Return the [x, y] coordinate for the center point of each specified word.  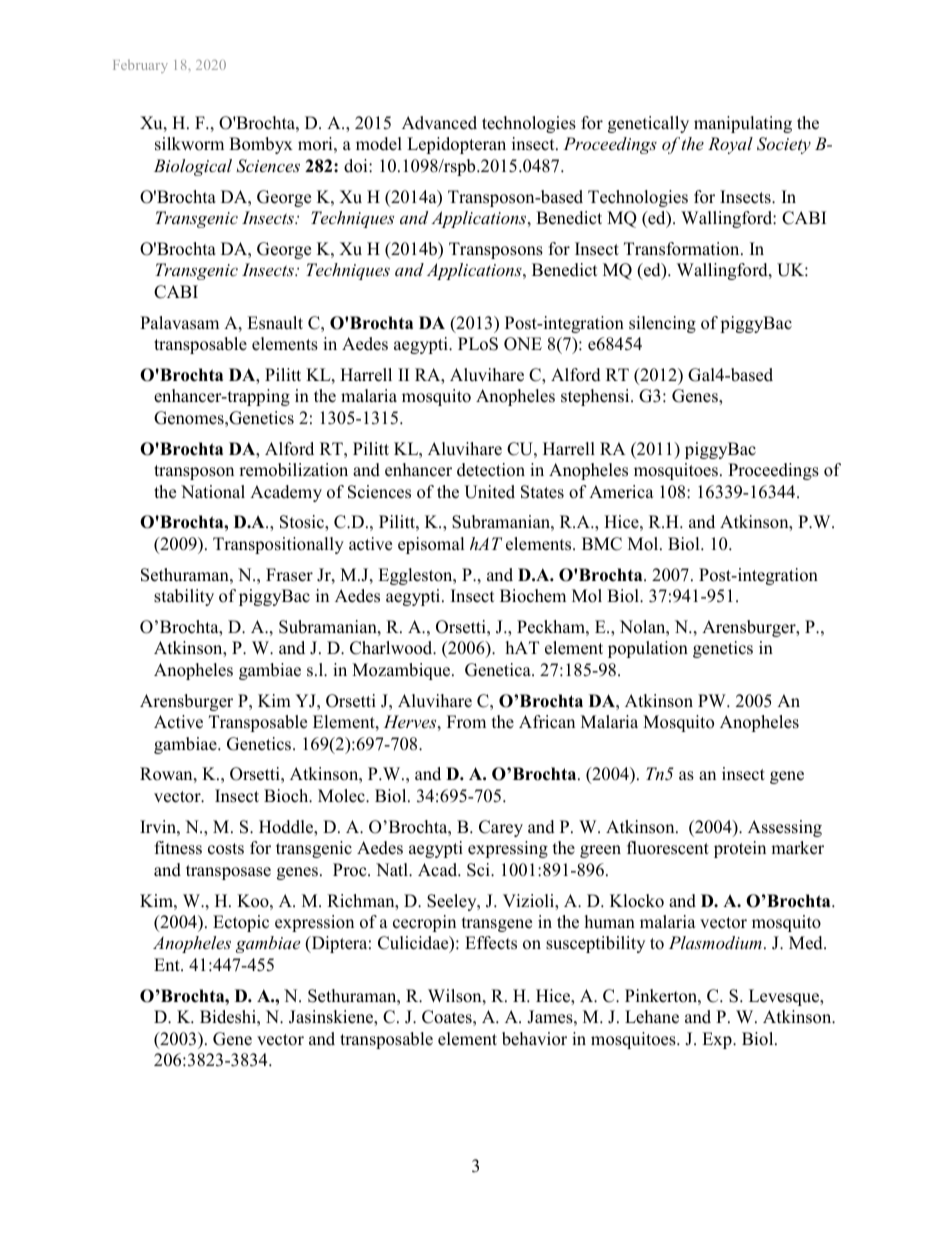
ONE [523, 344]
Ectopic [241, 923]
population [648, 649]
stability [184, 597]
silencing [662, 324]
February [140, 66]
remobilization [293, 470]
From [466, 722]
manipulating [743, 124]
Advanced [439, 123]
